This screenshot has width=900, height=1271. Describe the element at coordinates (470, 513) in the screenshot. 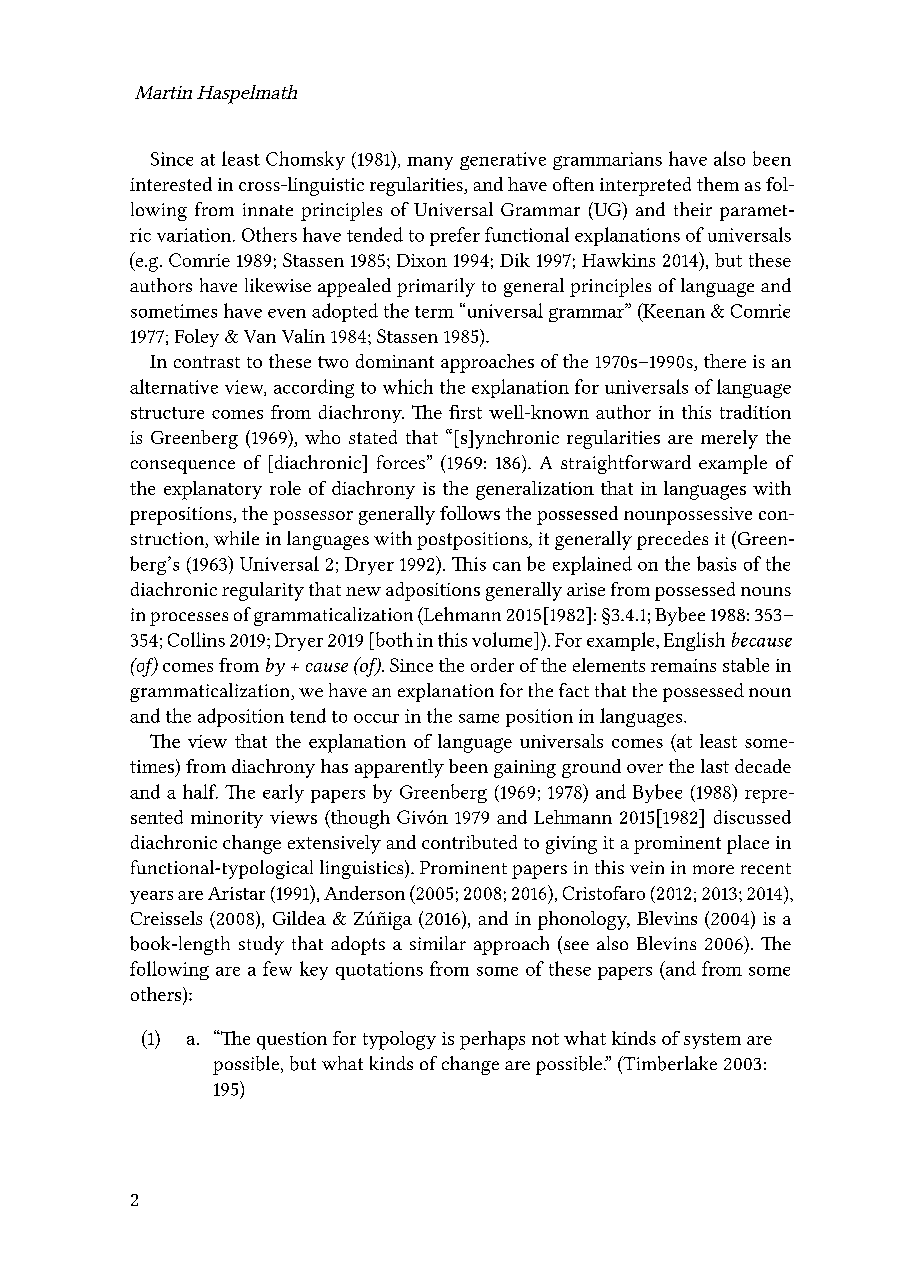

I see `follows` at that location.
